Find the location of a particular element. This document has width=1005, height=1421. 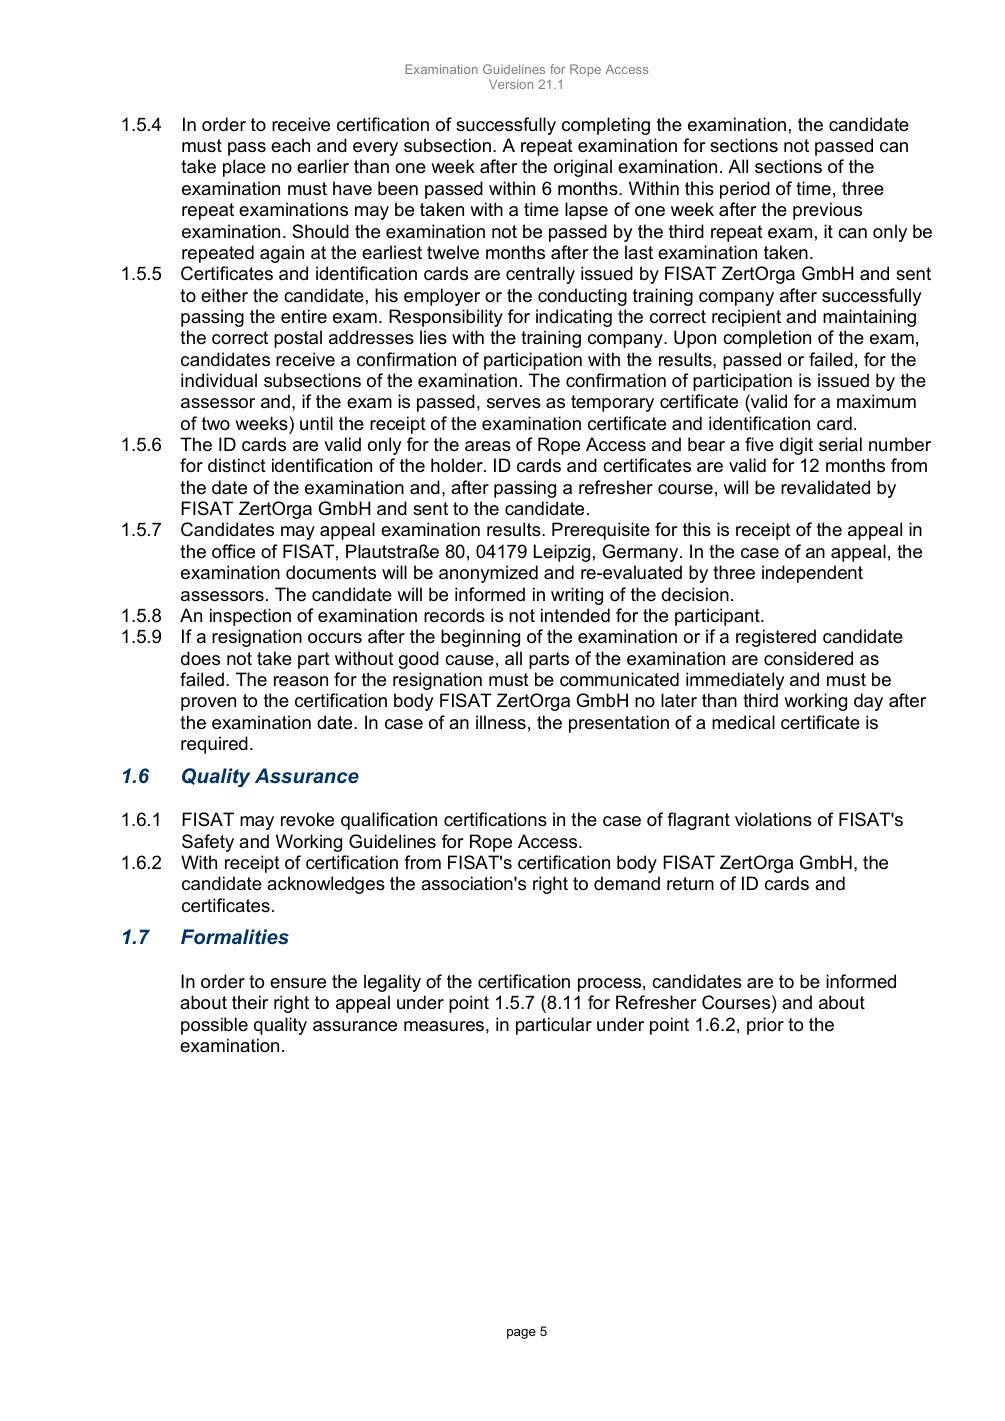

Leipzig is located at coordinates (562, 553).
